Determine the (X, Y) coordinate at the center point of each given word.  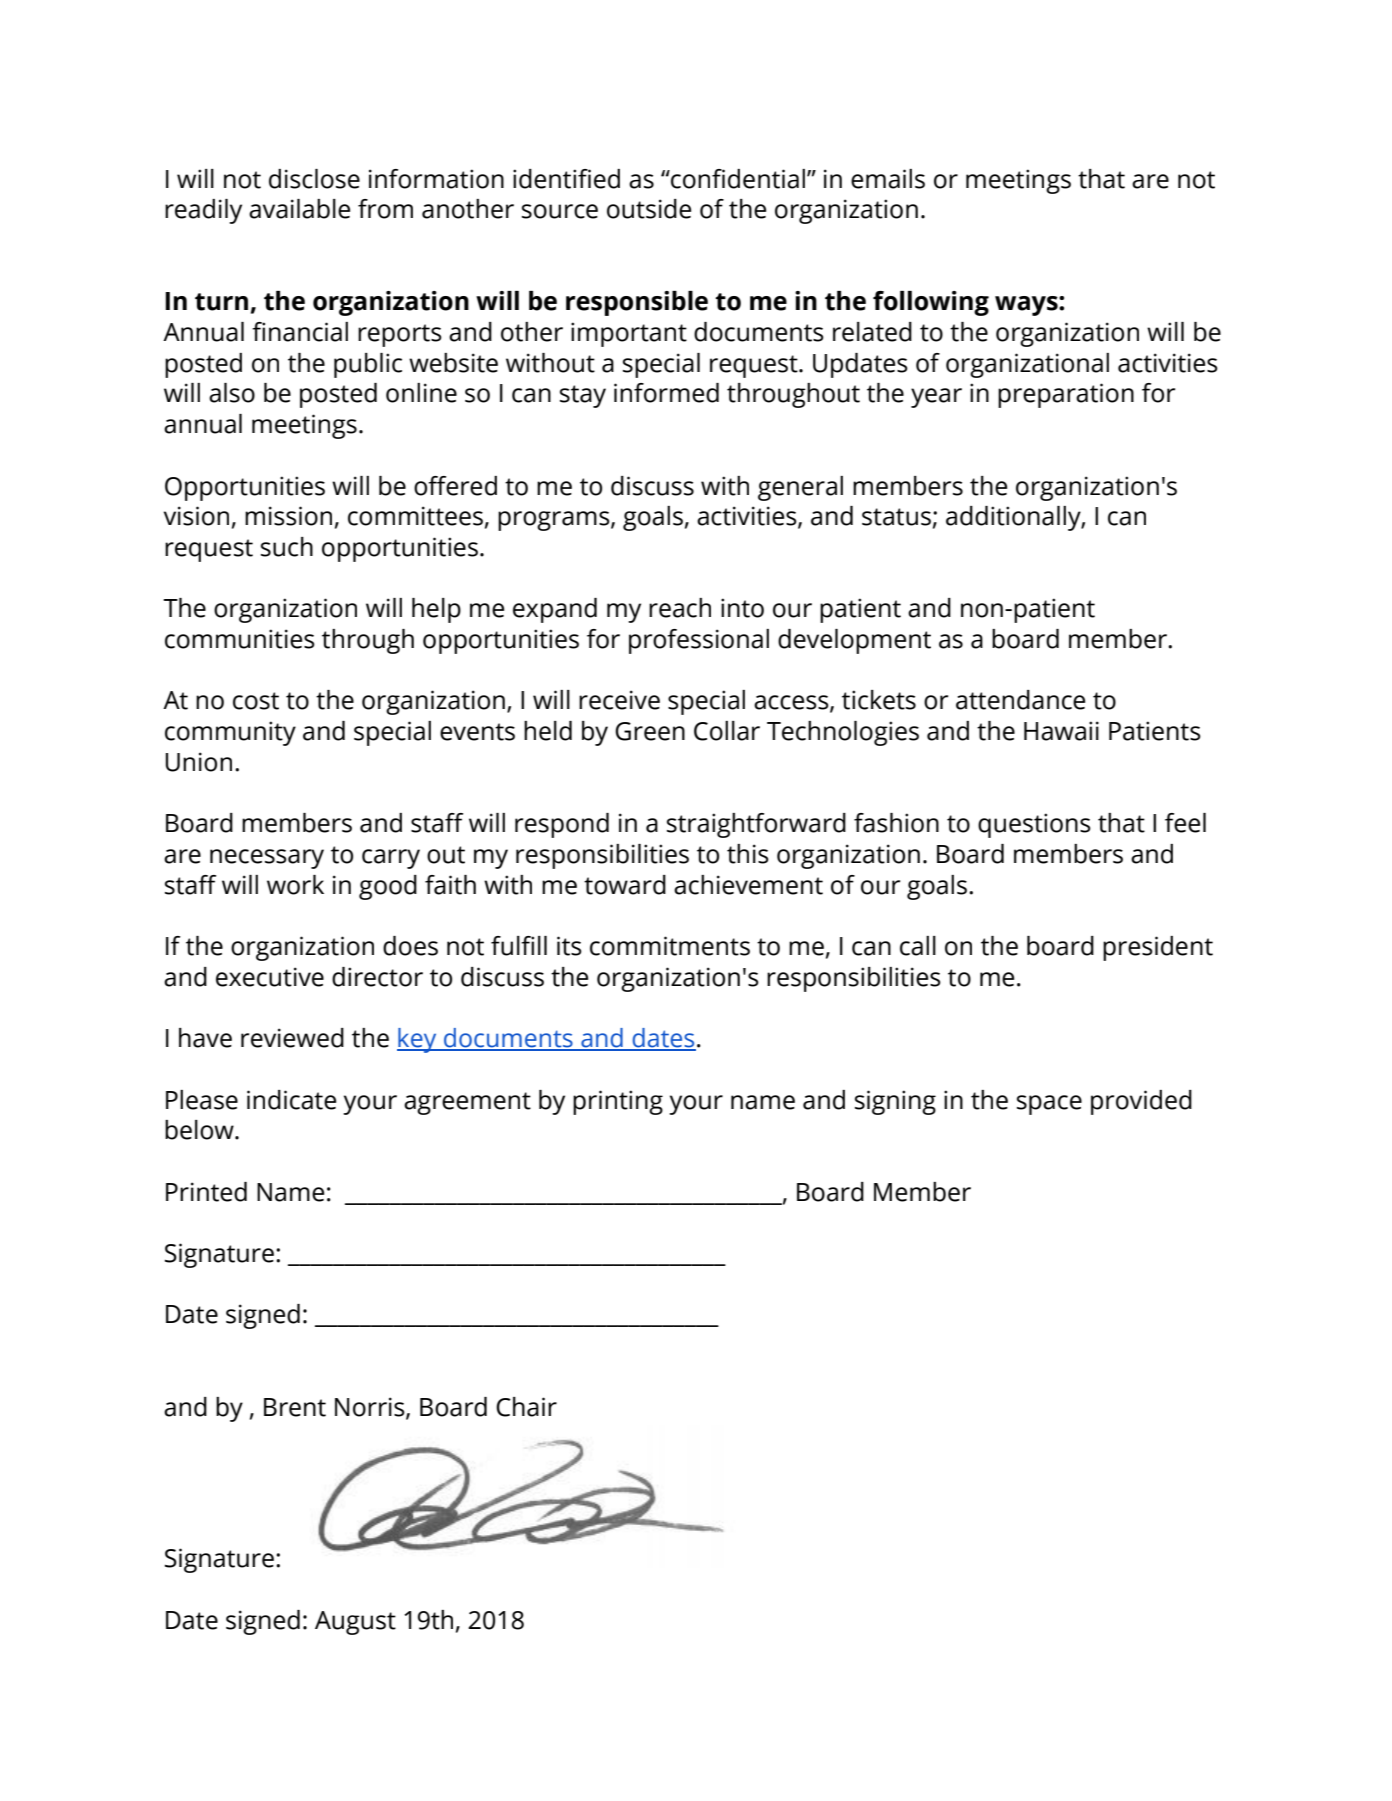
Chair (526, 1407)
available (299, 209)
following (931, 303)
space (1049, 1105)
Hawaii (1061, 731)
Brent (295, 1407)
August (355, 1623)
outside (649, 209)
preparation (1066, 395)
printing (618, 1102)
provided (1141, 1102)
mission (288, 516)
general (800, 488)
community (230, 733)
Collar (727, 731)
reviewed (292, 1038)
